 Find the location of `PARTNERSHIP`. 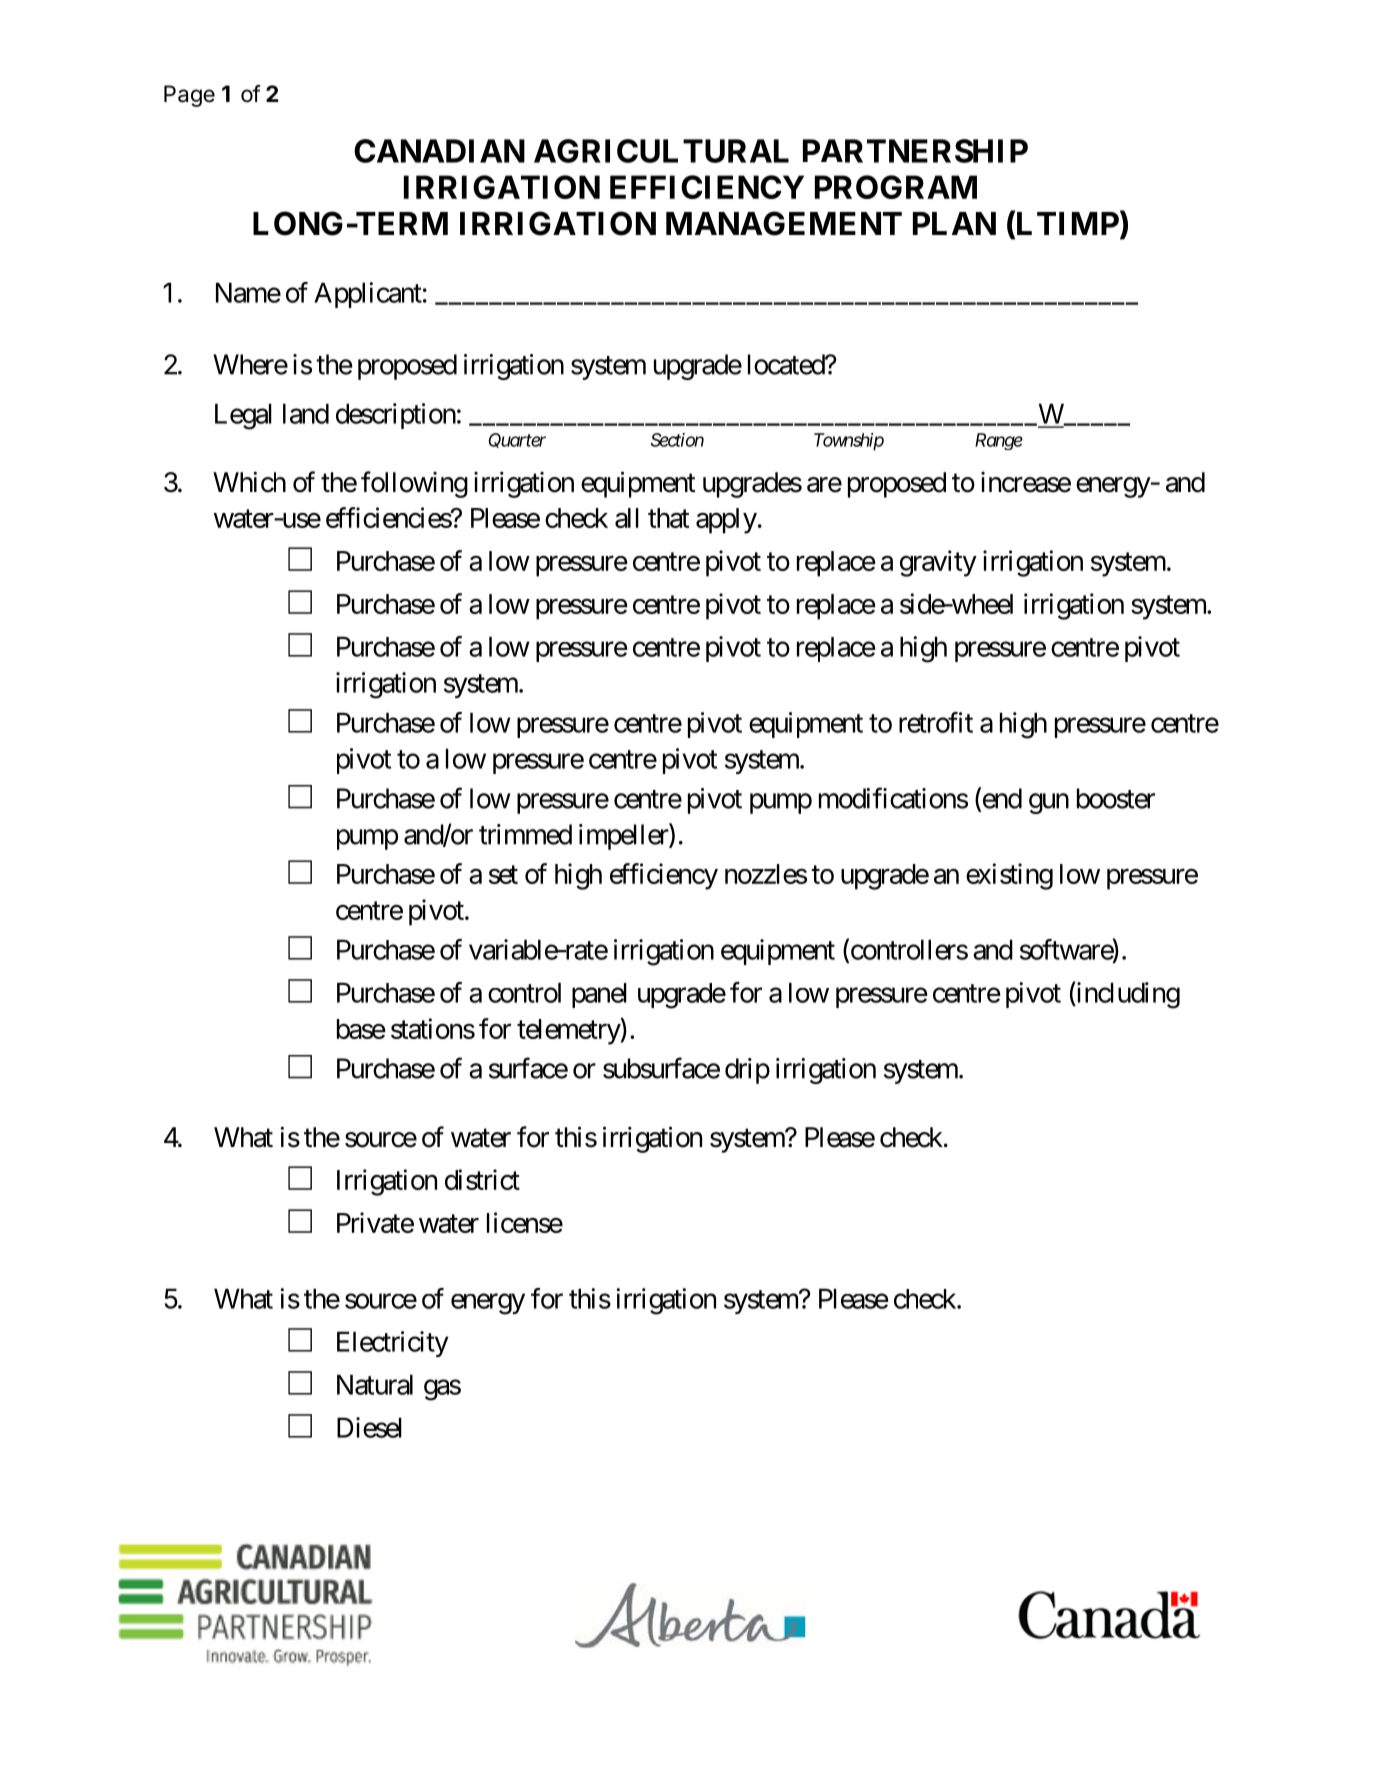

PARTNERSHIP is located at coordinates (915, 151).
